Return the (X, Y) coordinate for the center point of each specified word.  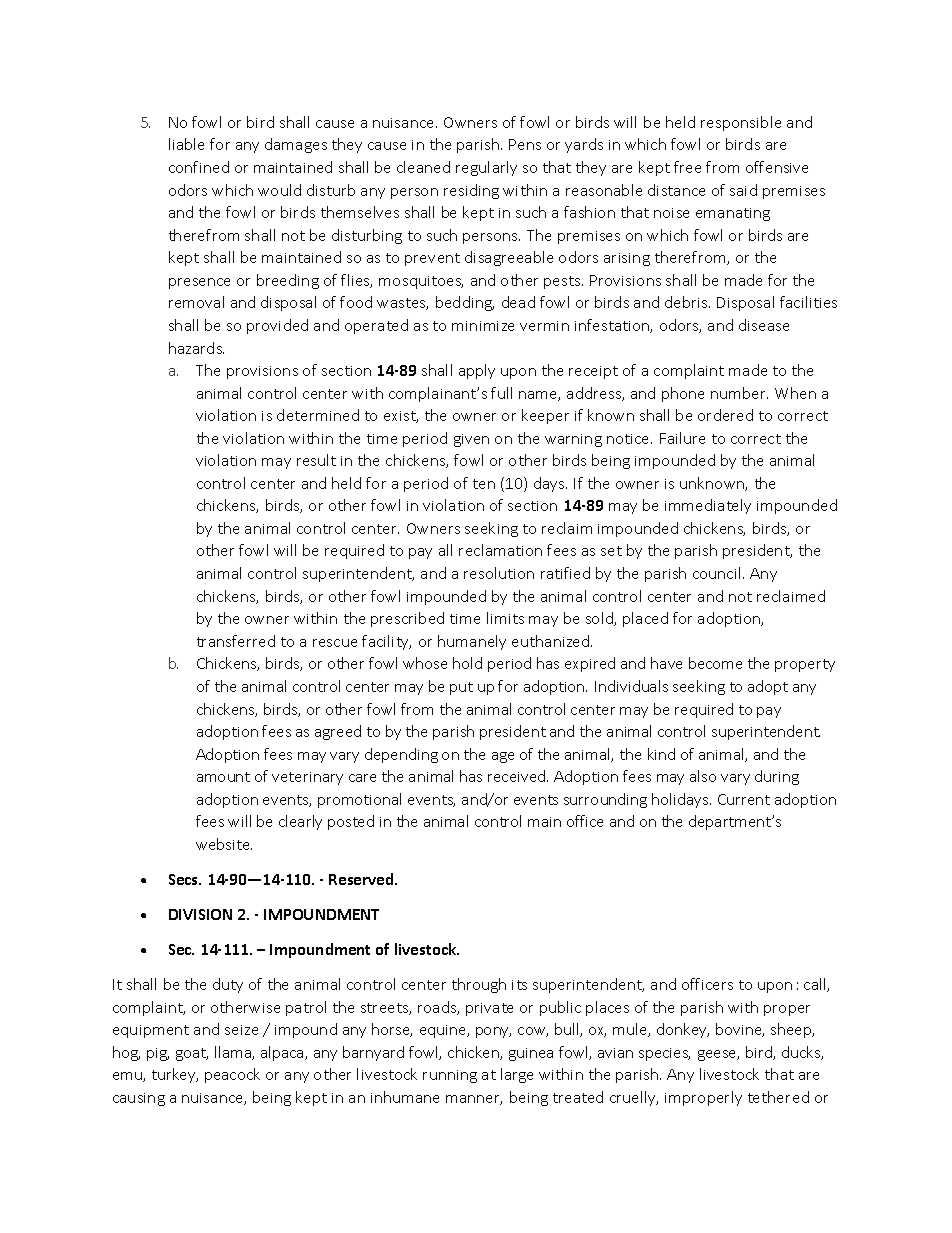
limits (505, 618)
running (450, 1076)
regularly (486, 168)
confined (199, 167)
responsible (741, 123)
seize (241, 1030)
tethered (778, 1097)
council (718, 573)
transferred (236, 641)
